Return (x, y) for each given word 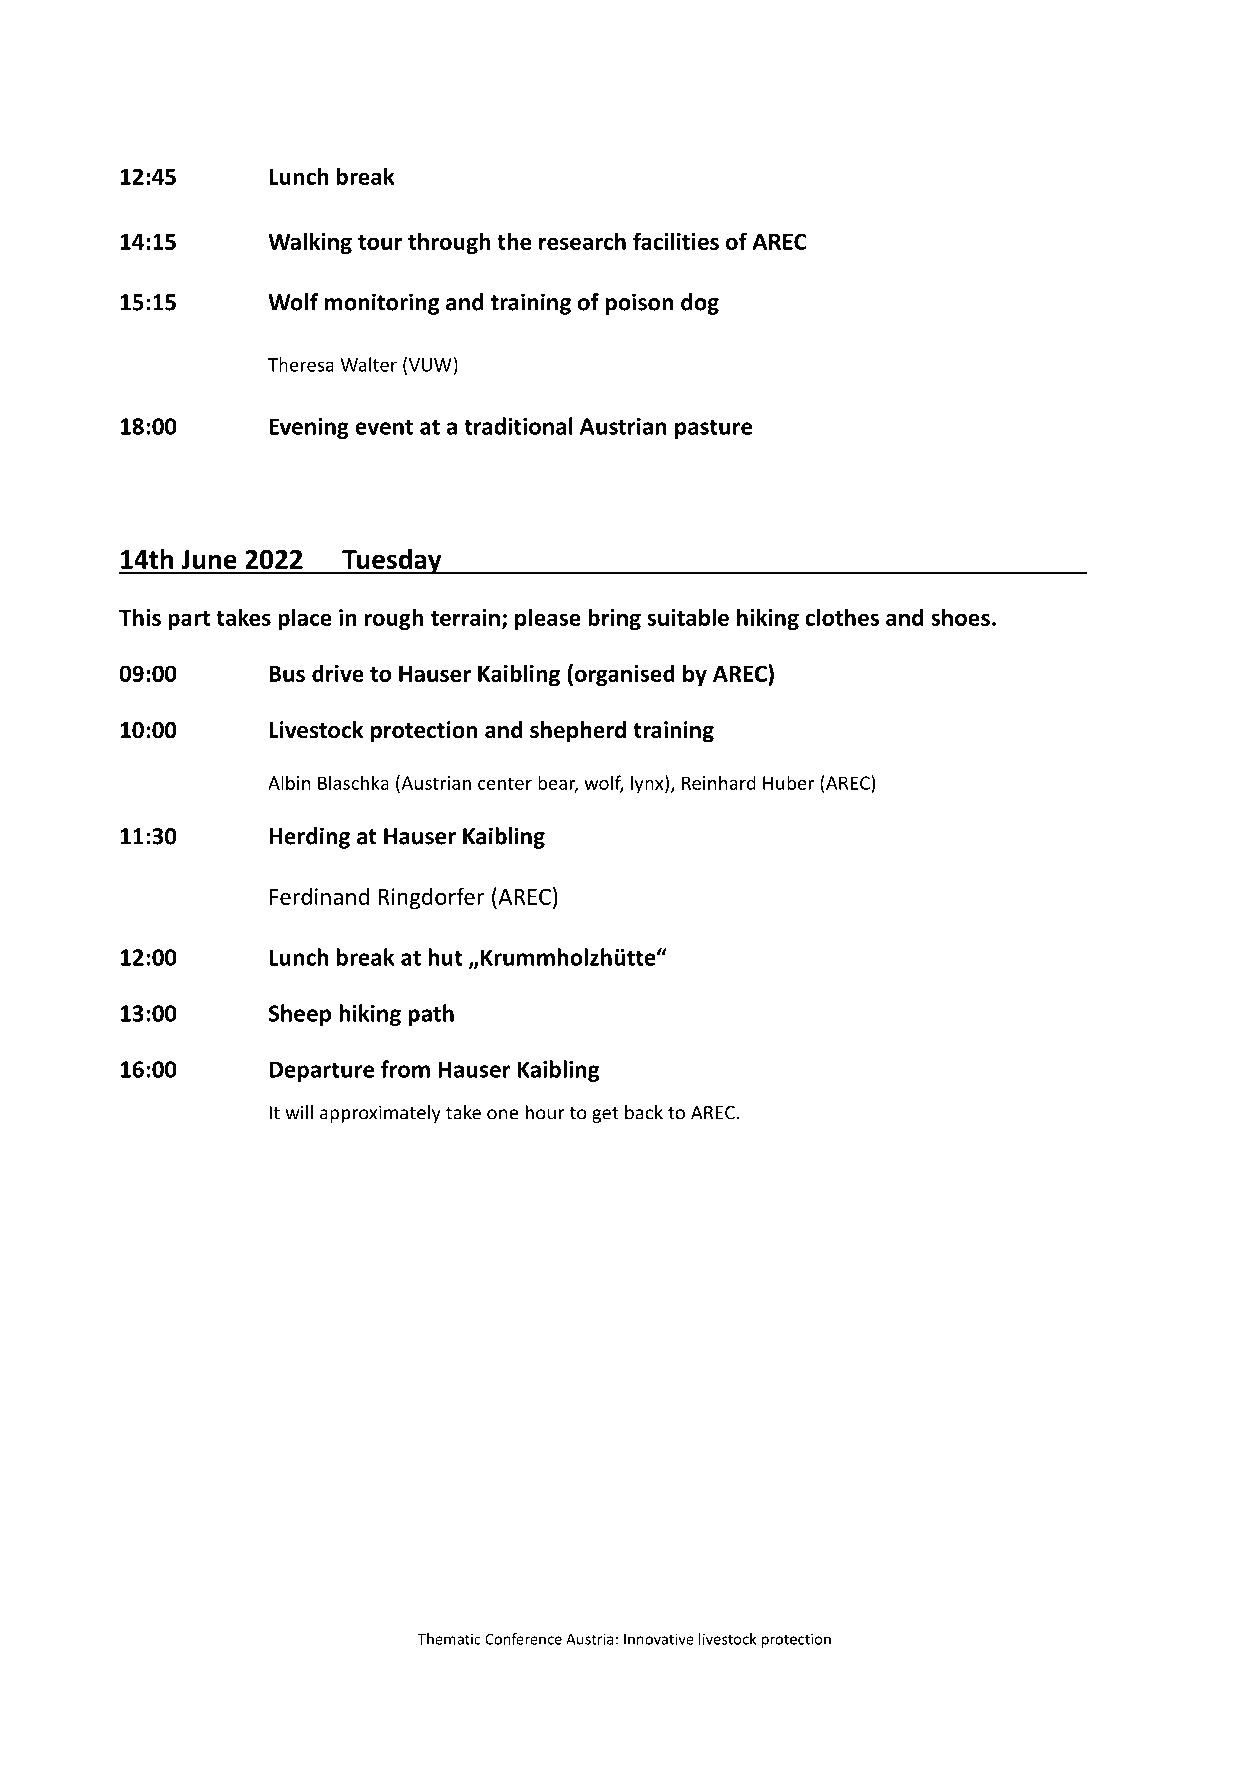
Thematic (449, 1639)
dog (700, 304)
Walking (310, 243)
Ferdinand (319, 896)
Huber (788, 782)
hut (445, 957)
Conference (523, 1639)
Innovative (659, 1639)
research (582, 241)
